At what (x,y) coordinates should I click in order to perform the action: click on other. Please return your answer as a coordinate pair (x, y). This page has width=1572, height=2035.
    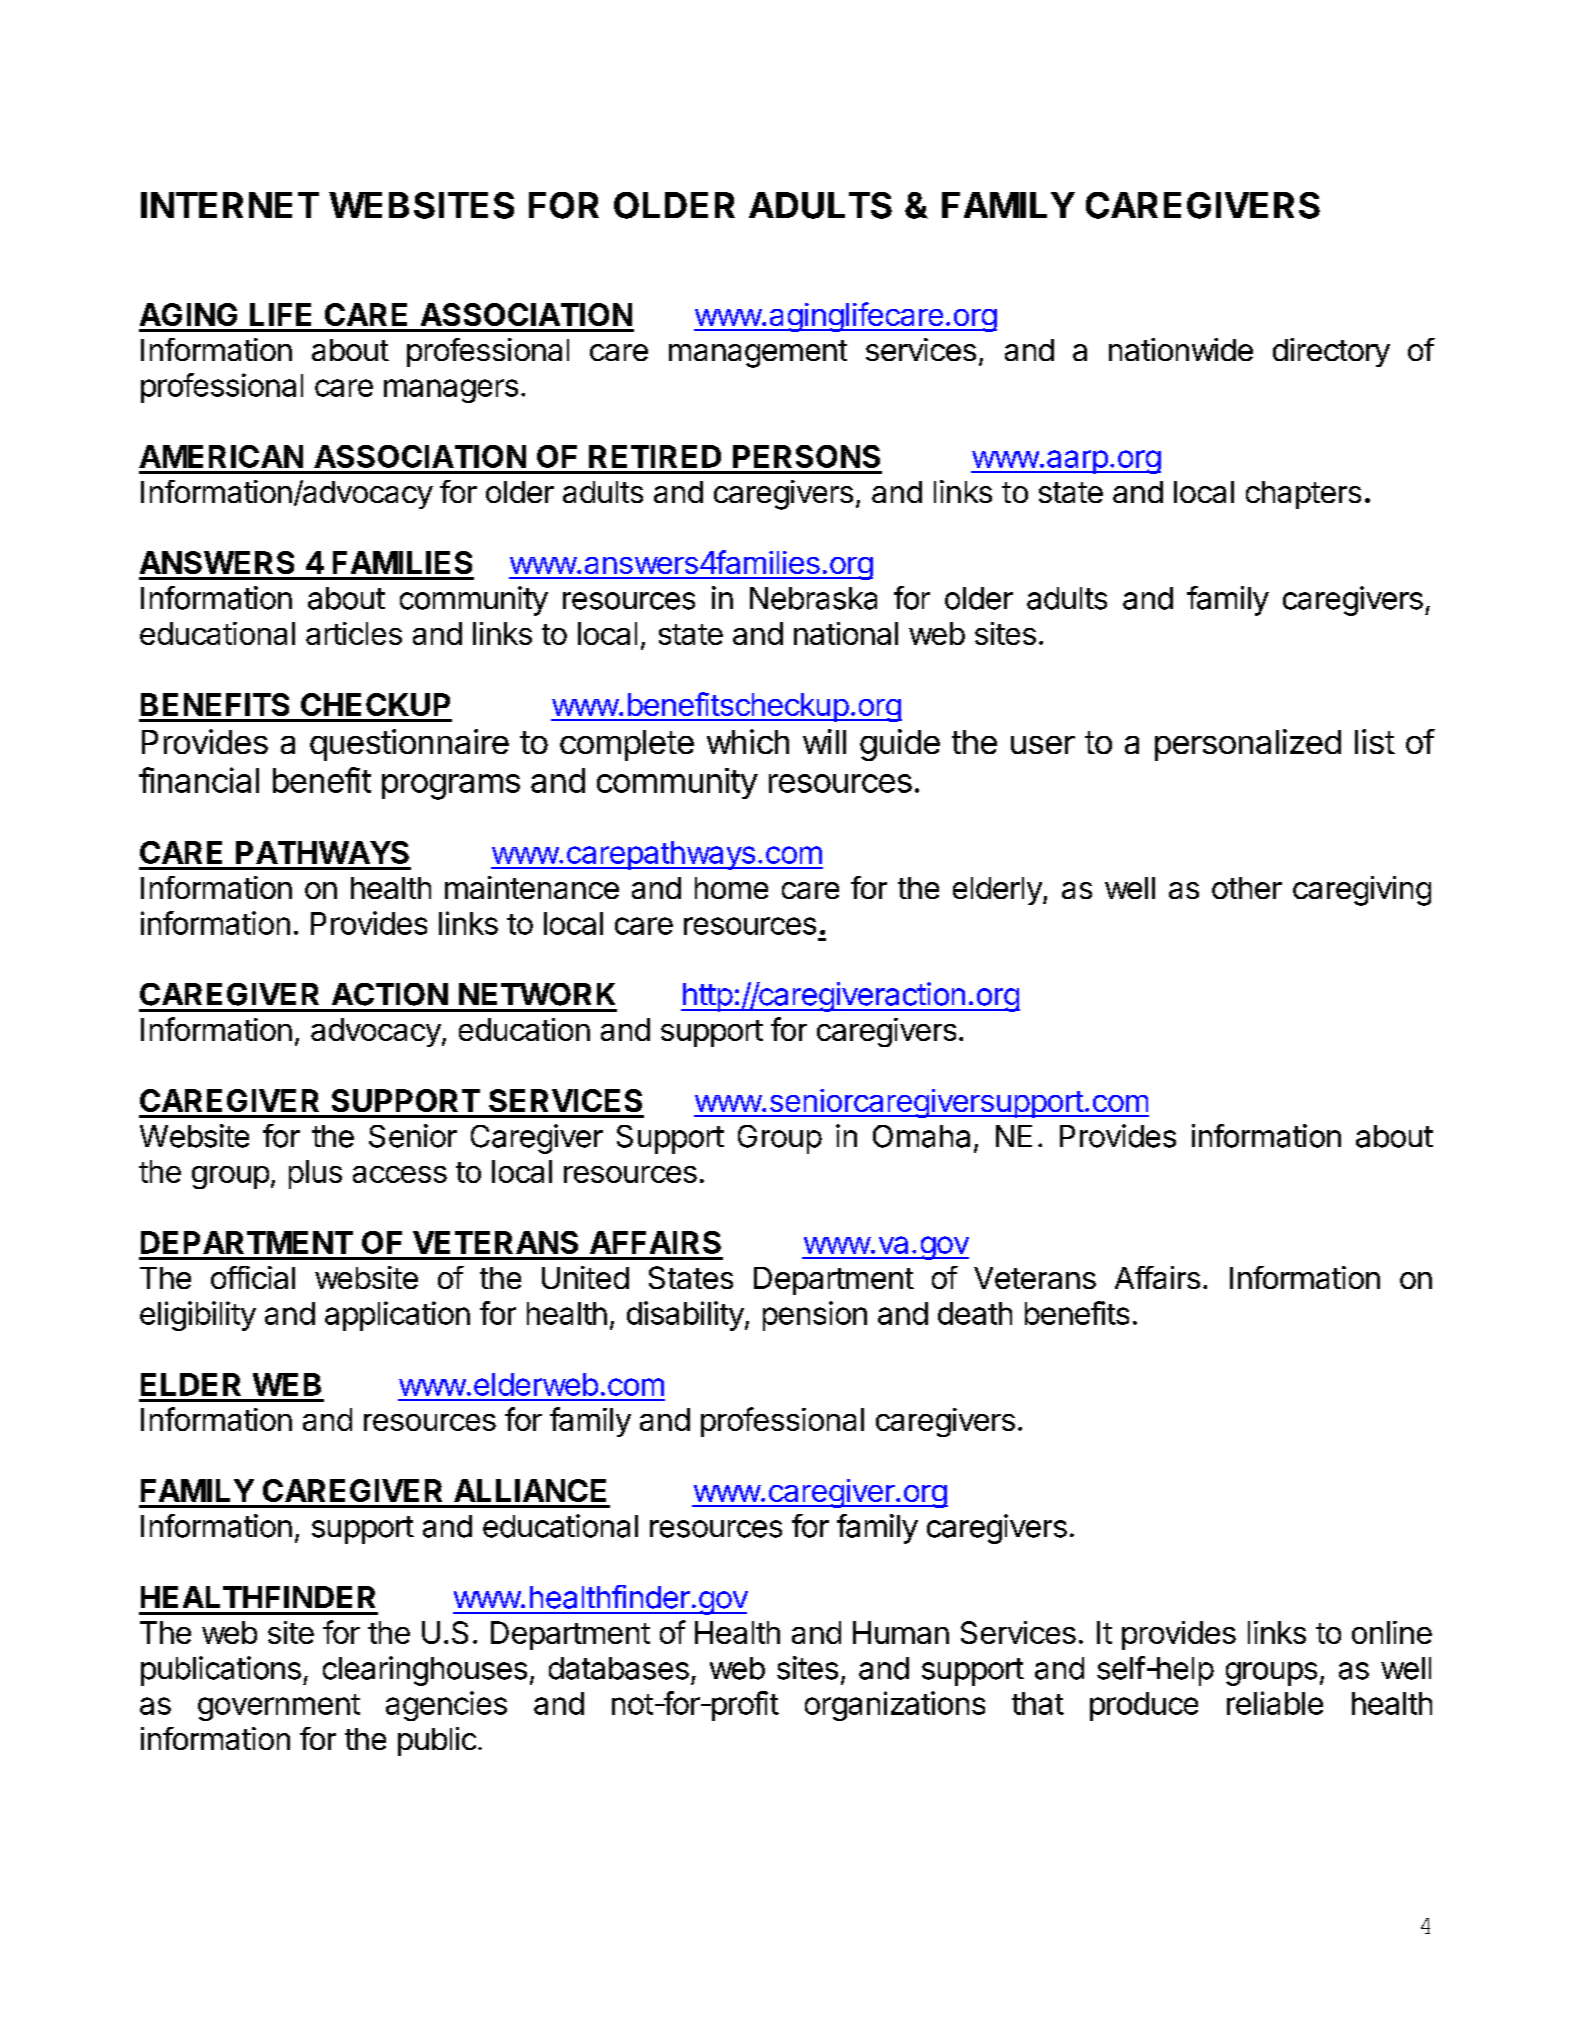
    Looking at the image, I should click on (1247, 888).
